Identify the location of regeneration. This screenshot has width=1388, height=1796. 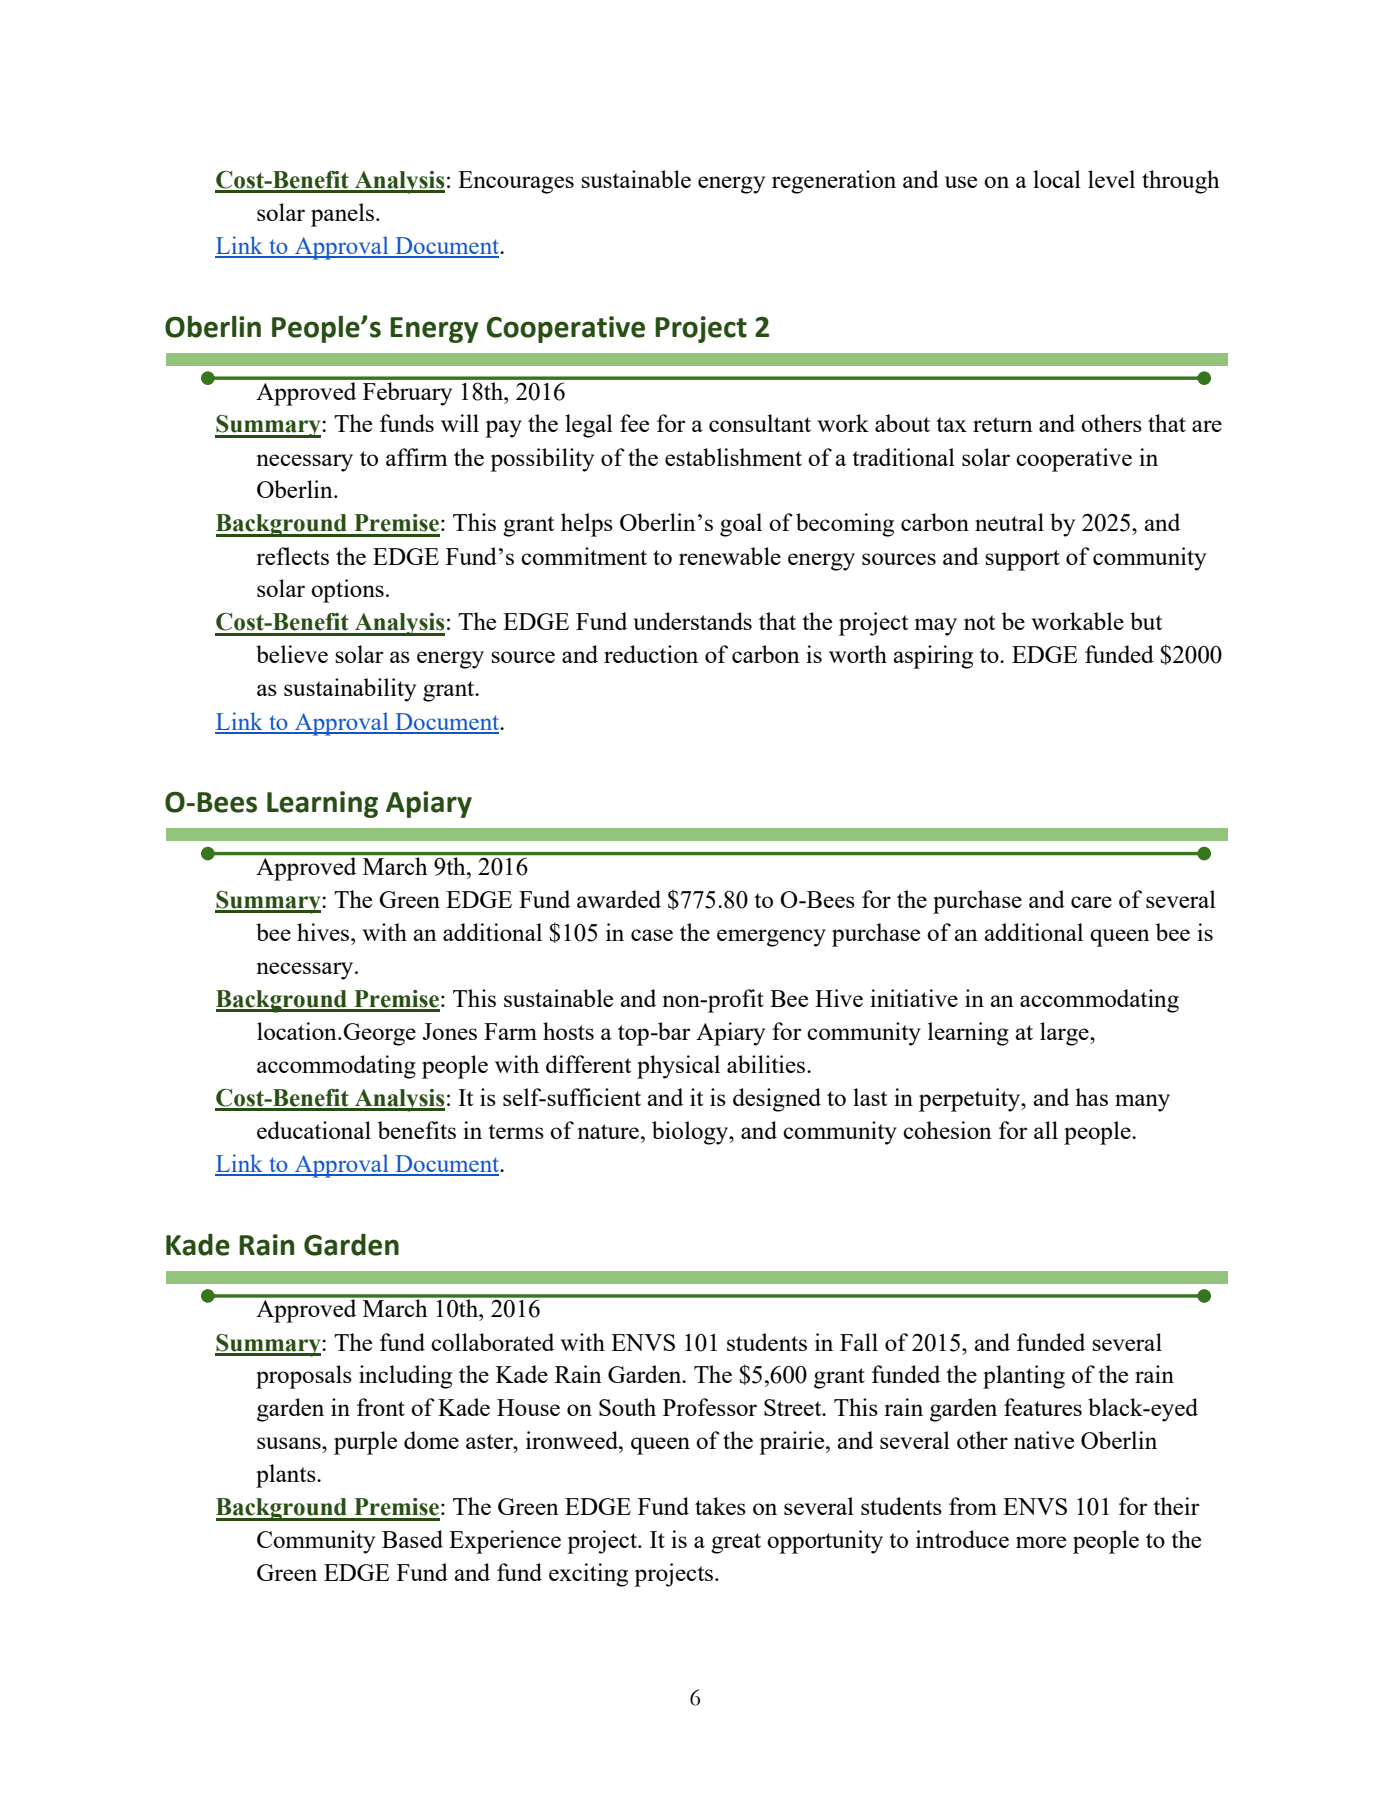
(834, 182).
